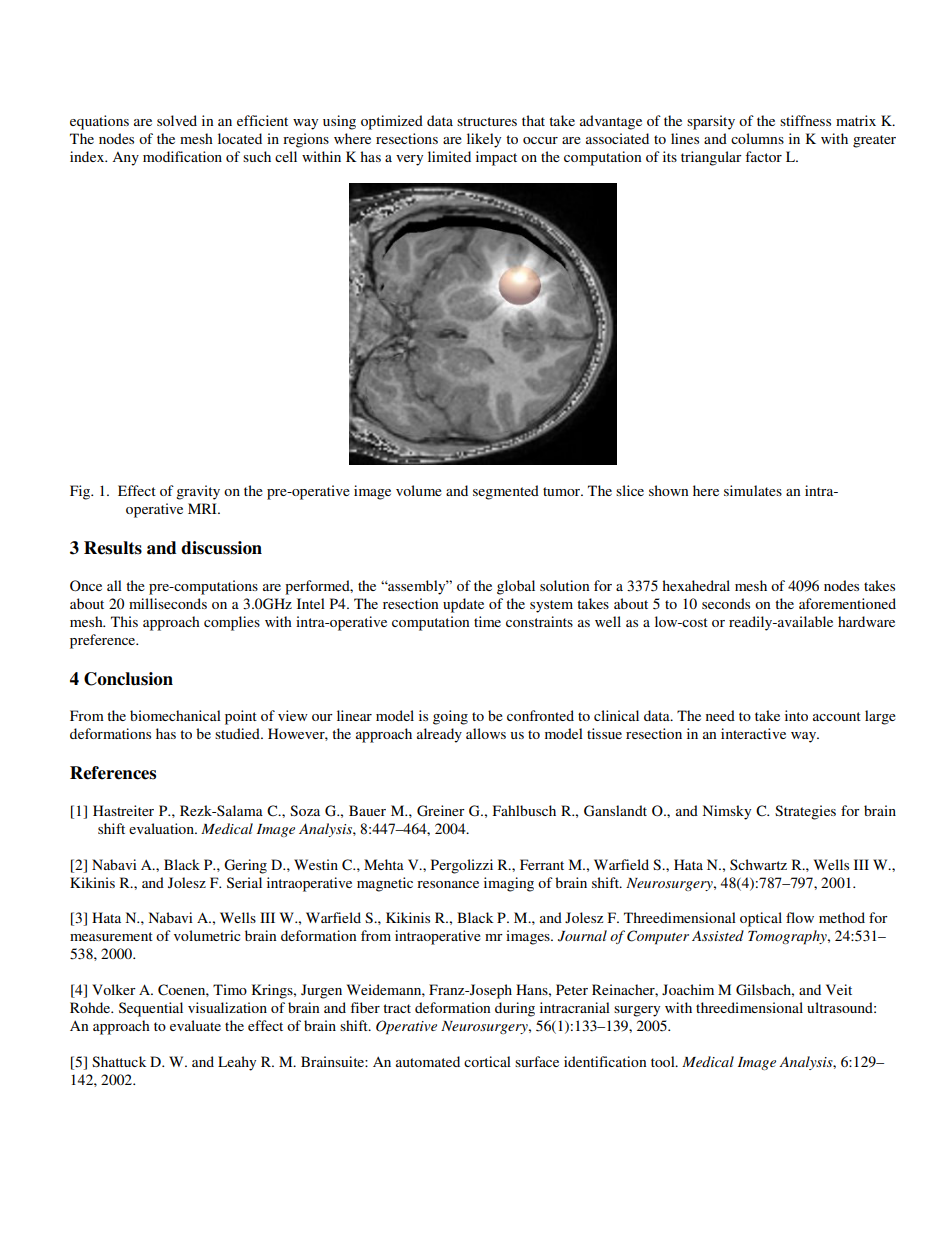  What do you see at coordinates (198, 492) in the document?
I see `gravity` at bounding box center [198, 492].
